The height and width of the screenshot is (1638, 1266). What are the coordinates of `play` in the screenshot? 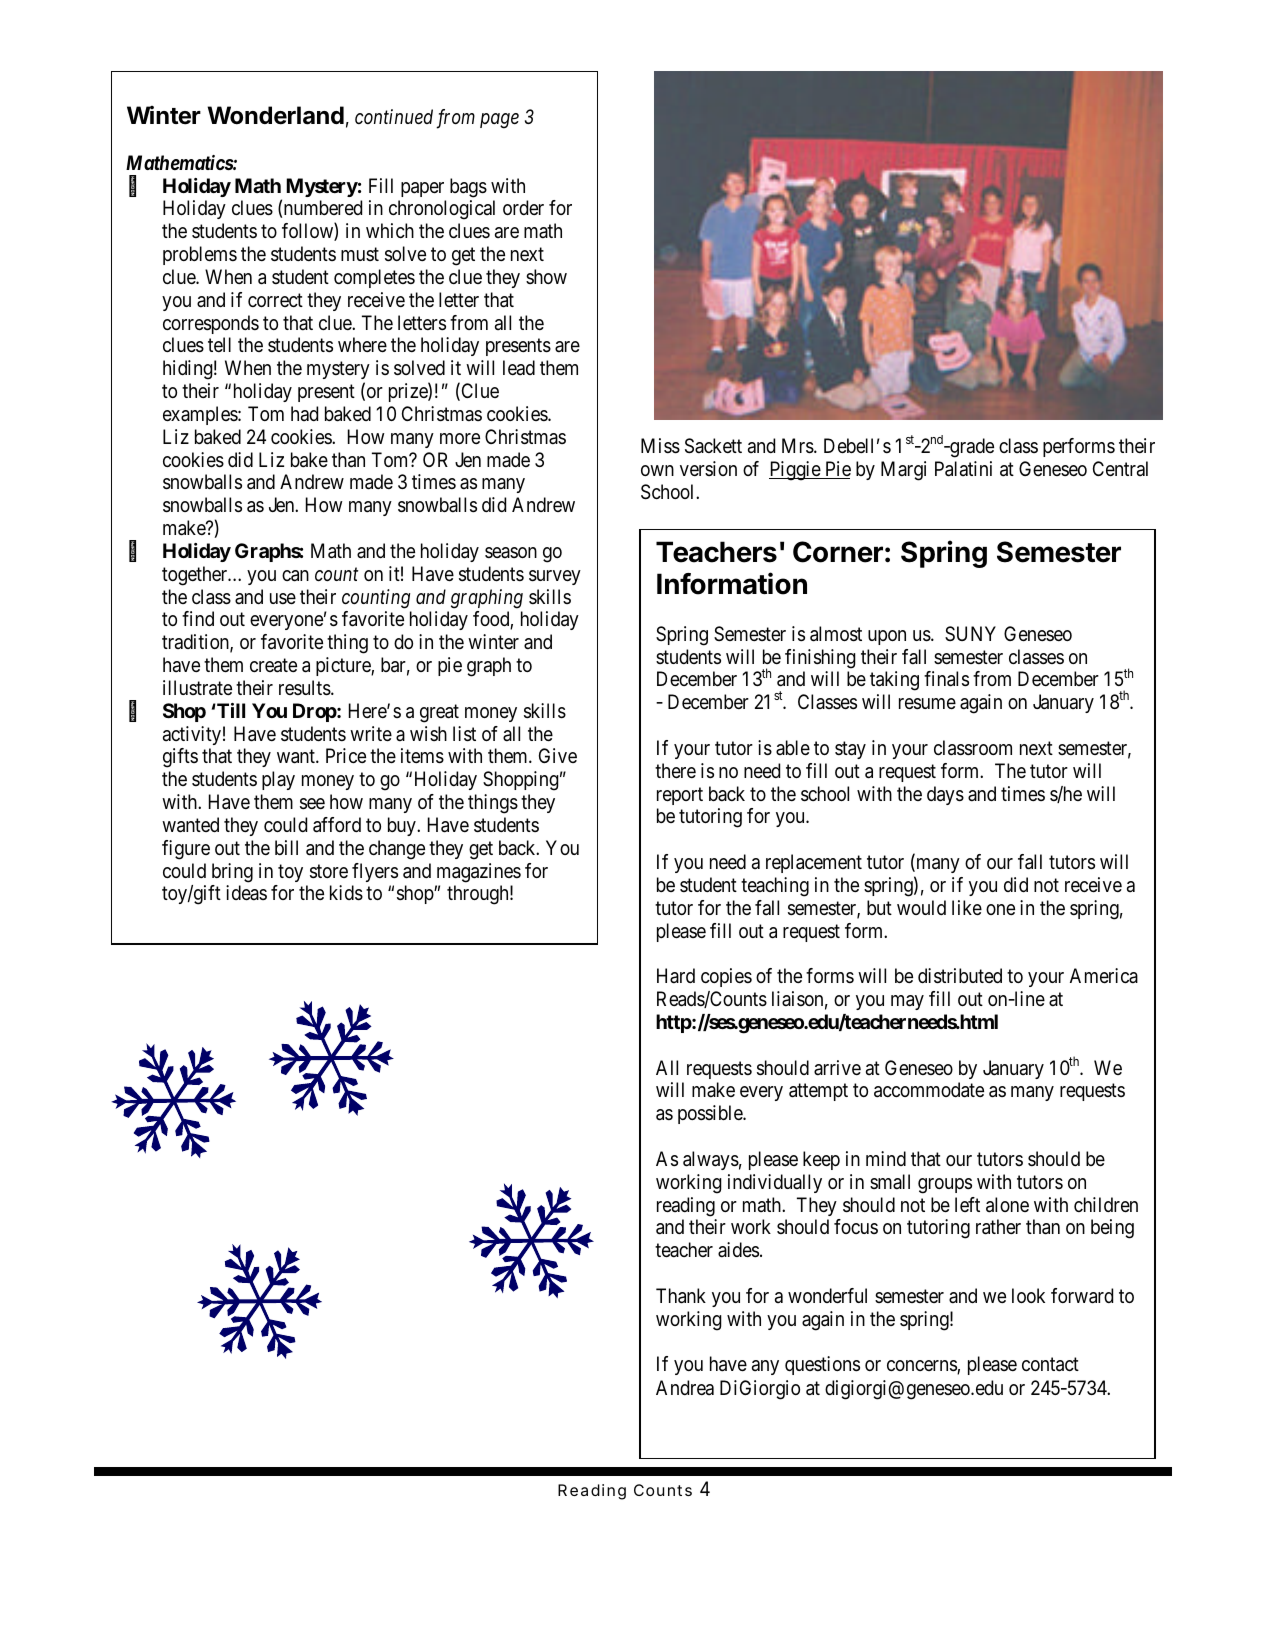 It's located at (278, 780).
